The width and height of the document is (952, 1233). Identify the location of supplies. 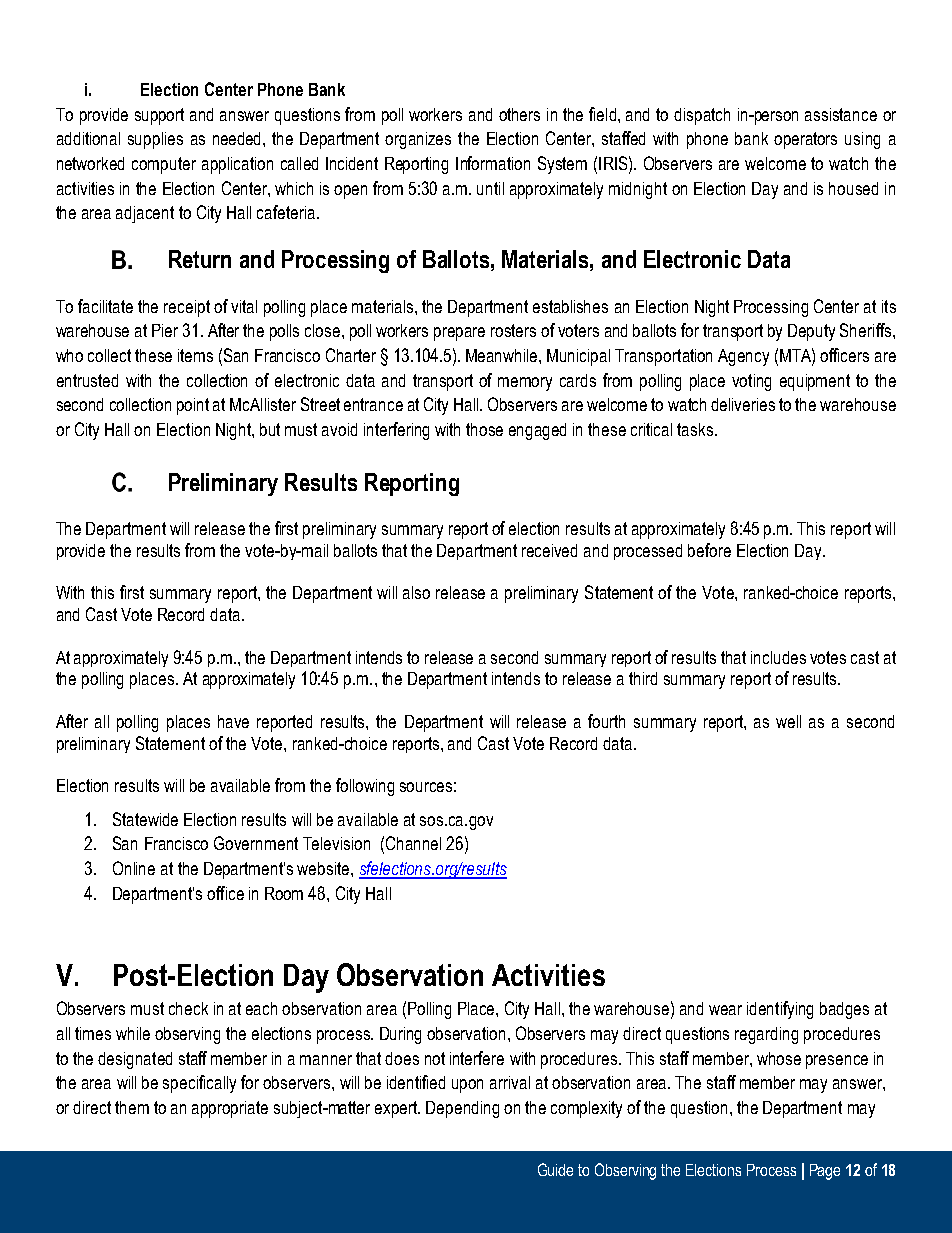
(155, 140).
